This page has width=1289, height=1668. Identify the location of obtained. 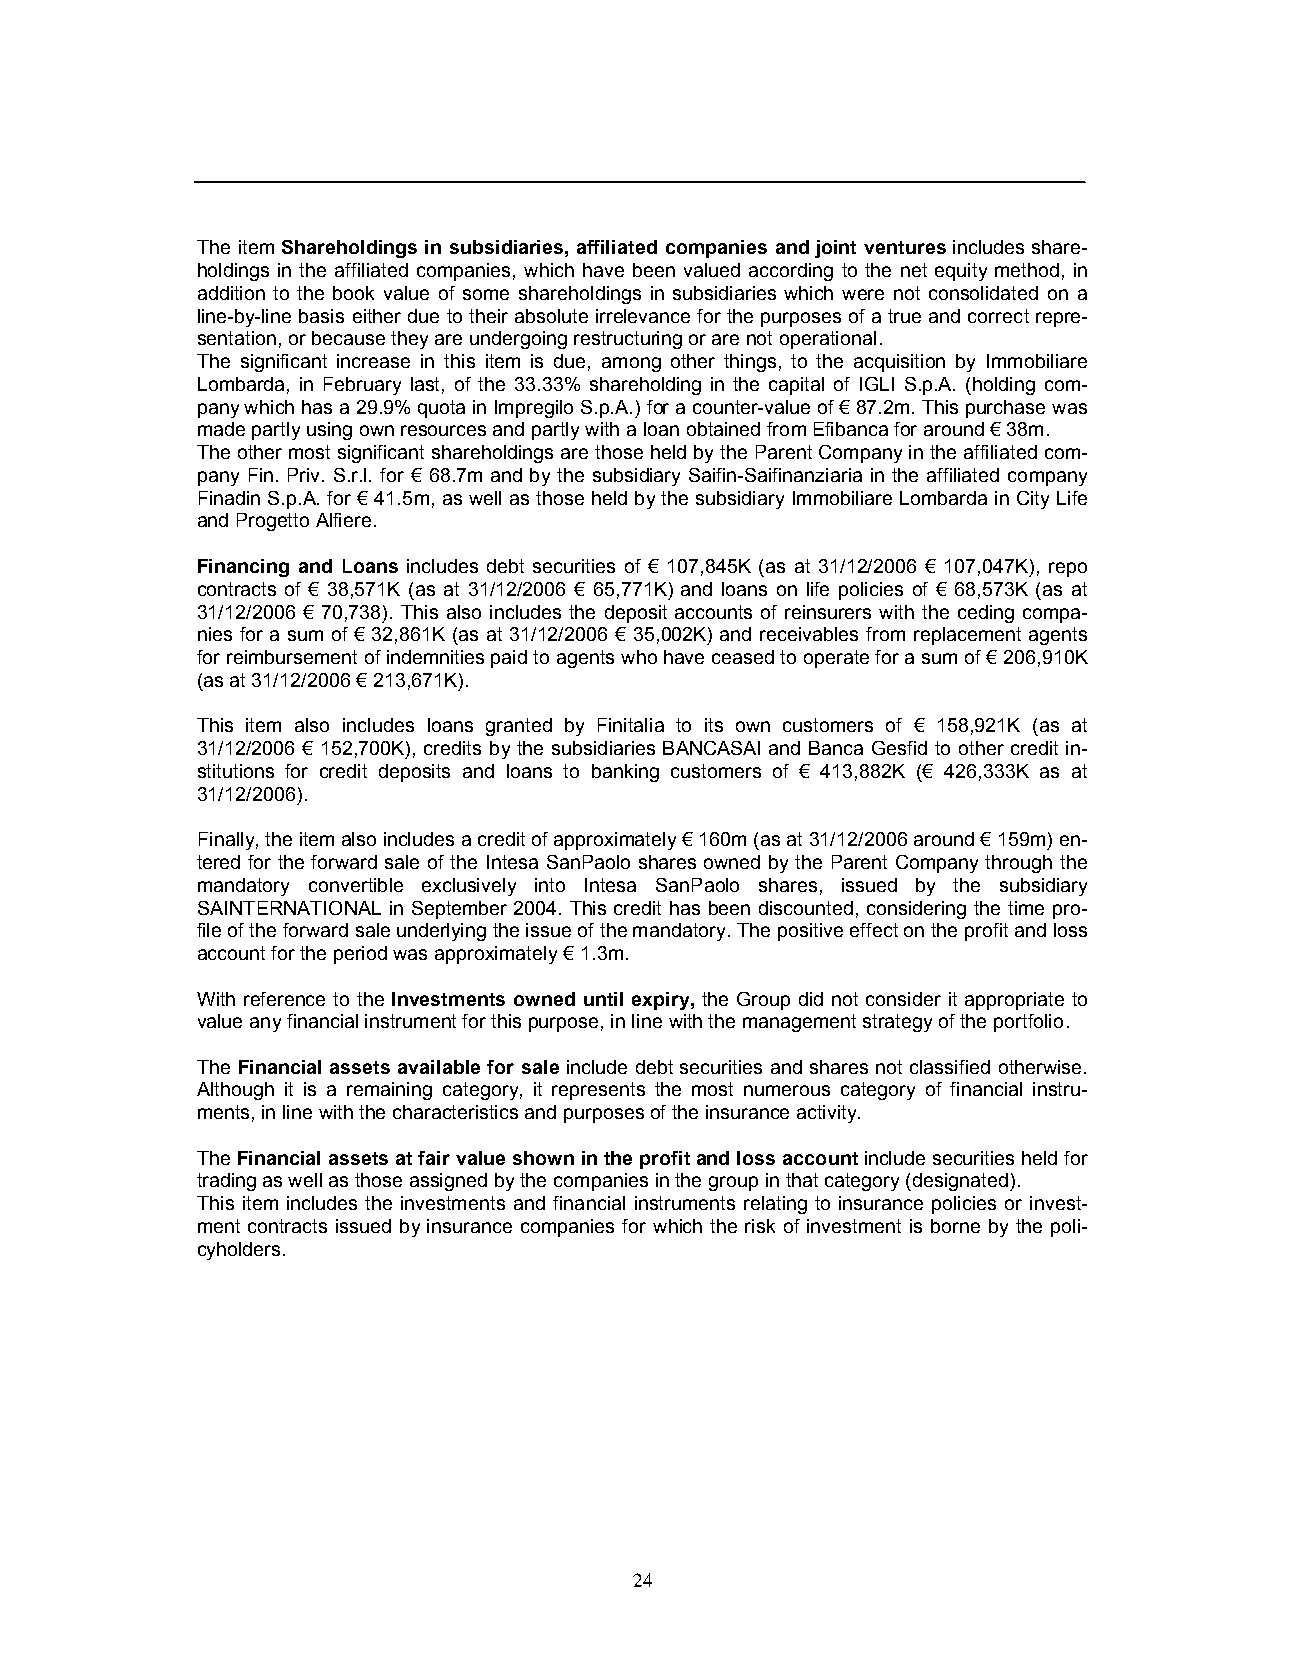
(723, 429).
